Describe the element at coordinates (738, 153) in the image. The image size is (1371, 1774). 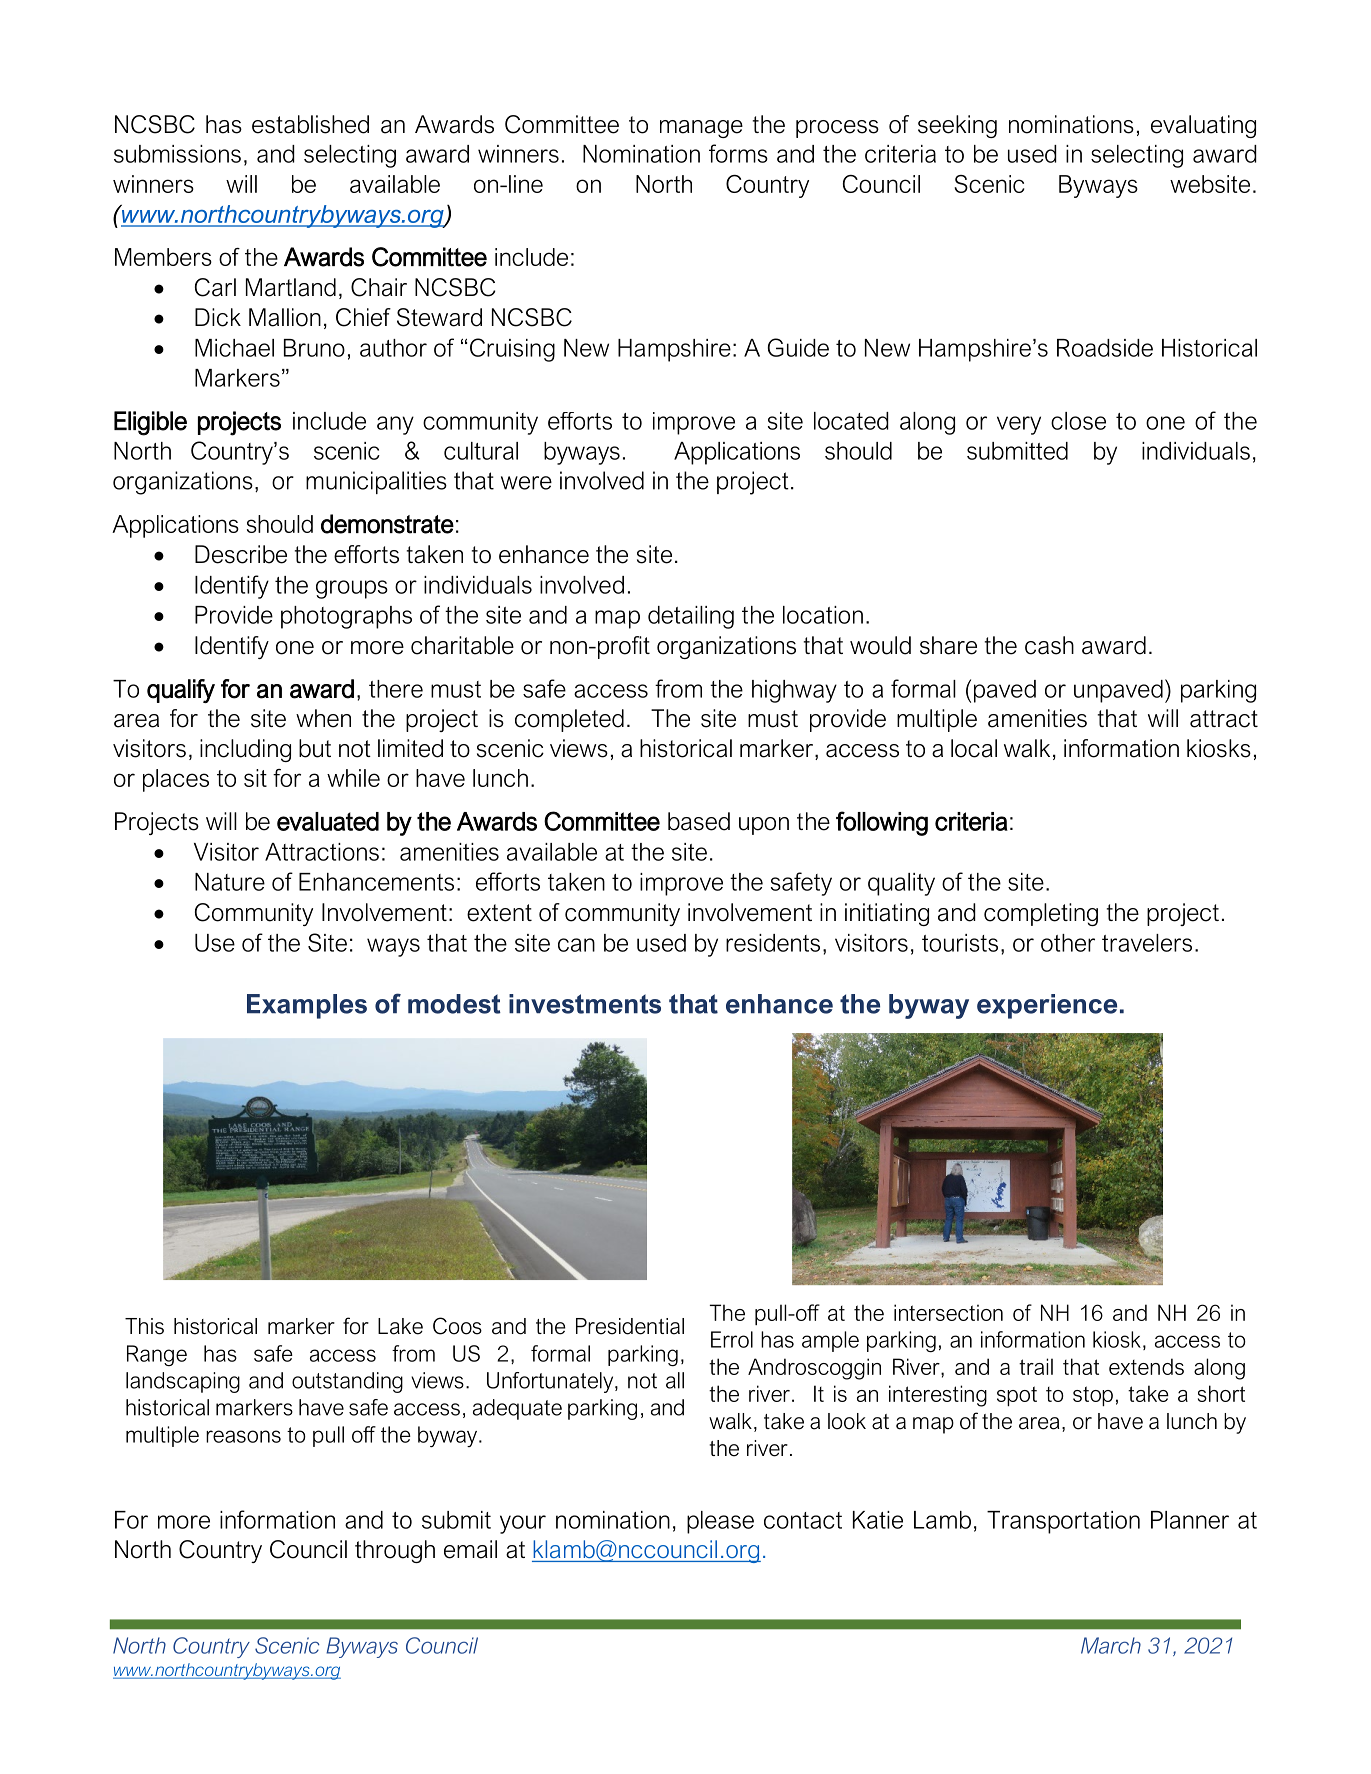
I see `forms` at that location.
